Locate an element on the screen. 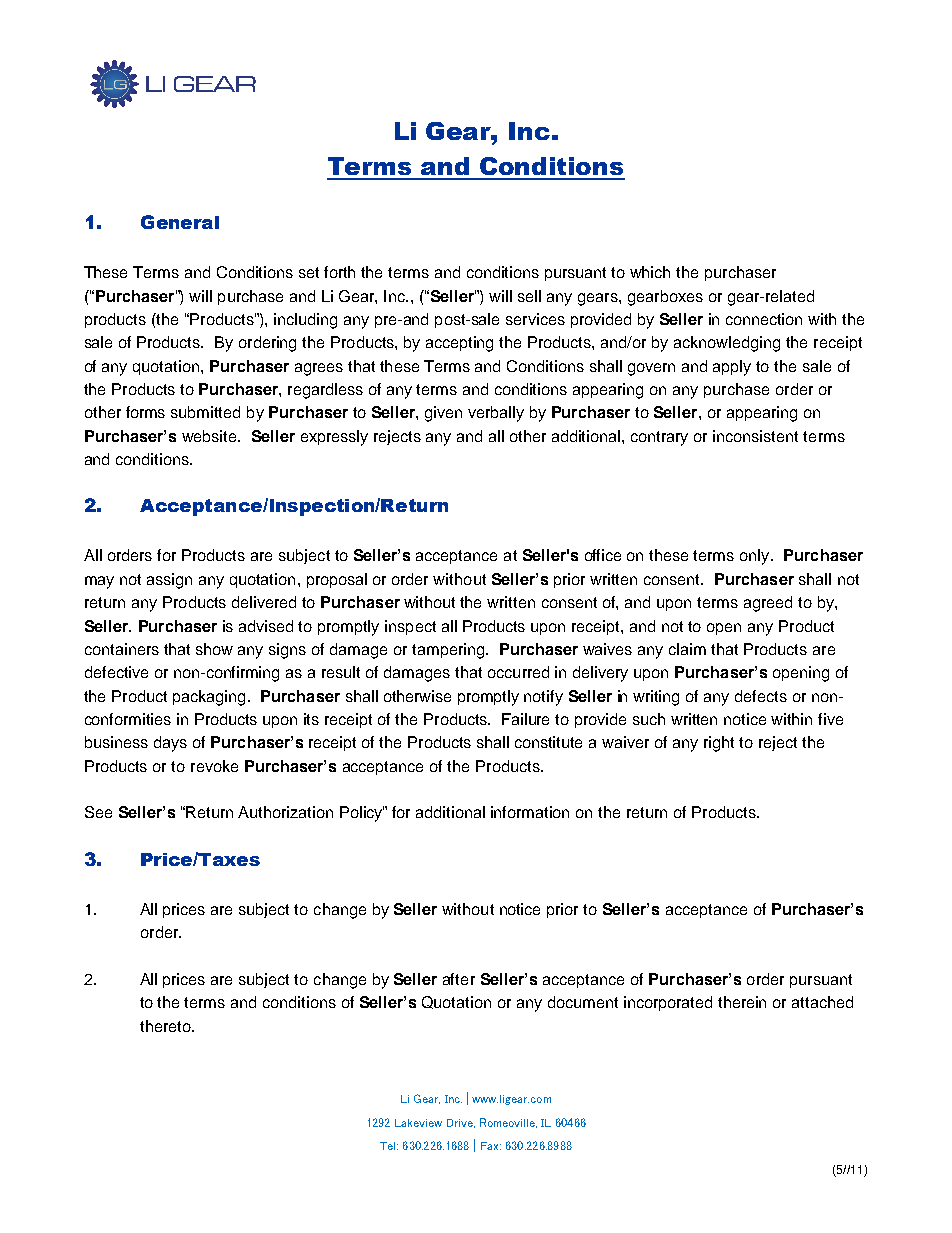 Image resolution: width=952 pixels, height=1233 pixels. which is located at coordinates (650, 272).
